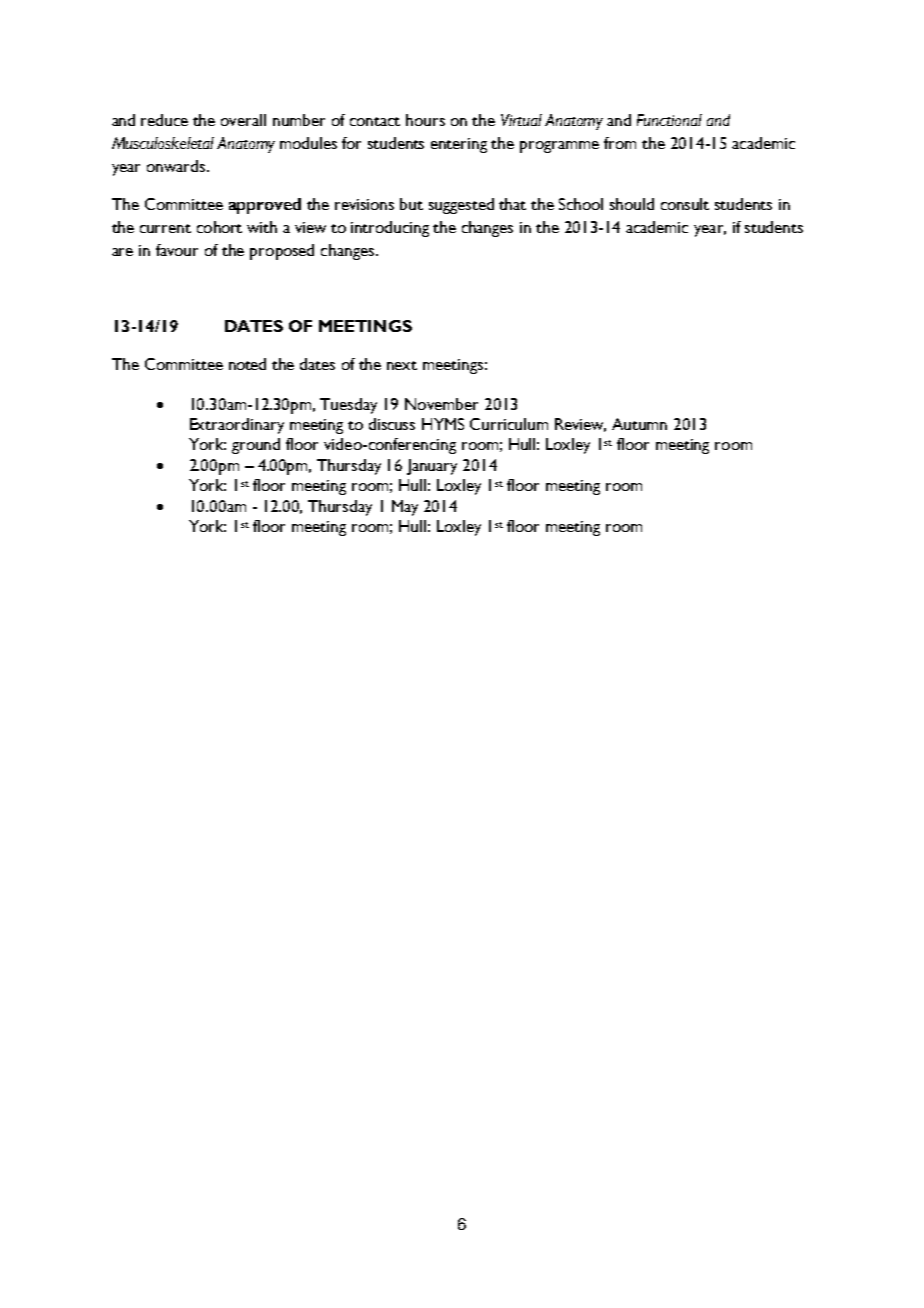  Describe the element at coordinates (256, 446) in the screenshot. I see `ground` at that location.
